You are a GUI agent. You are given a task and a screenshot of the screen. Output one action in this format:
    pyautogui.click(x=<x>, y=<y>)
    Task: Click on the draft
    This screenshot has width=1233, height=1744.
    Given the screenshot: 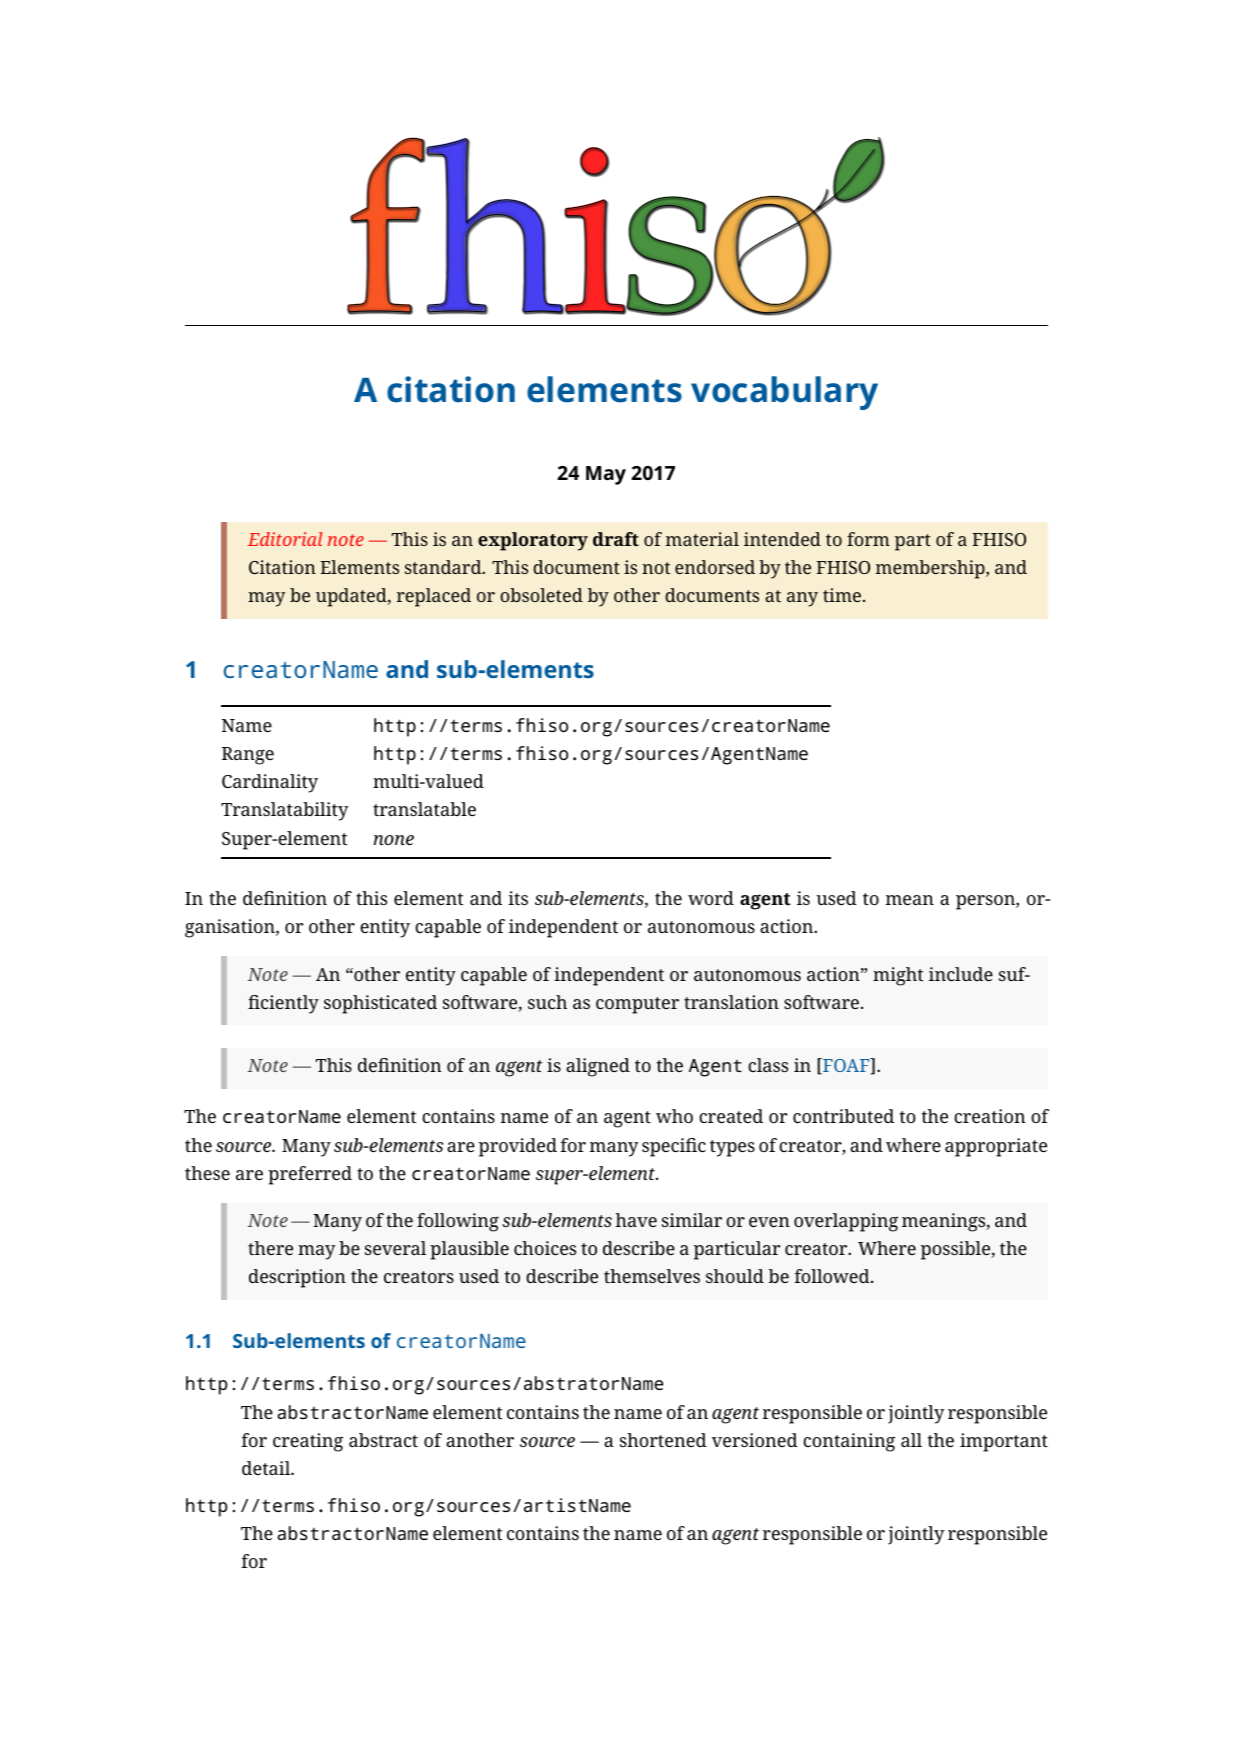 What is the action you would take?
    pyautogui.click(x=616, y=539)
